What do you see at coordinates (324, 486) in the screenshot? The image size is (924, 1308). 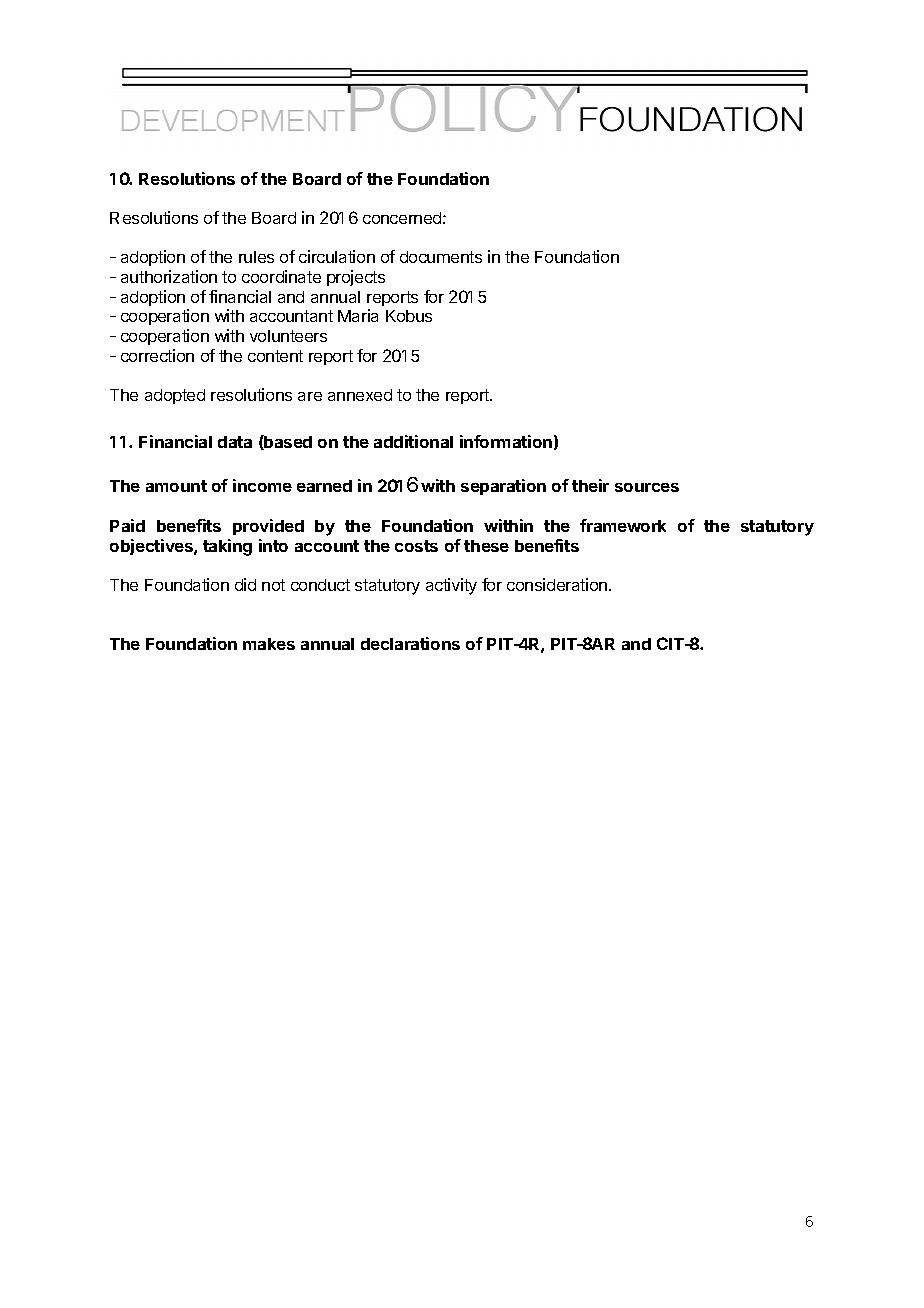 I see `earned` at bounding box center [324, 486].
